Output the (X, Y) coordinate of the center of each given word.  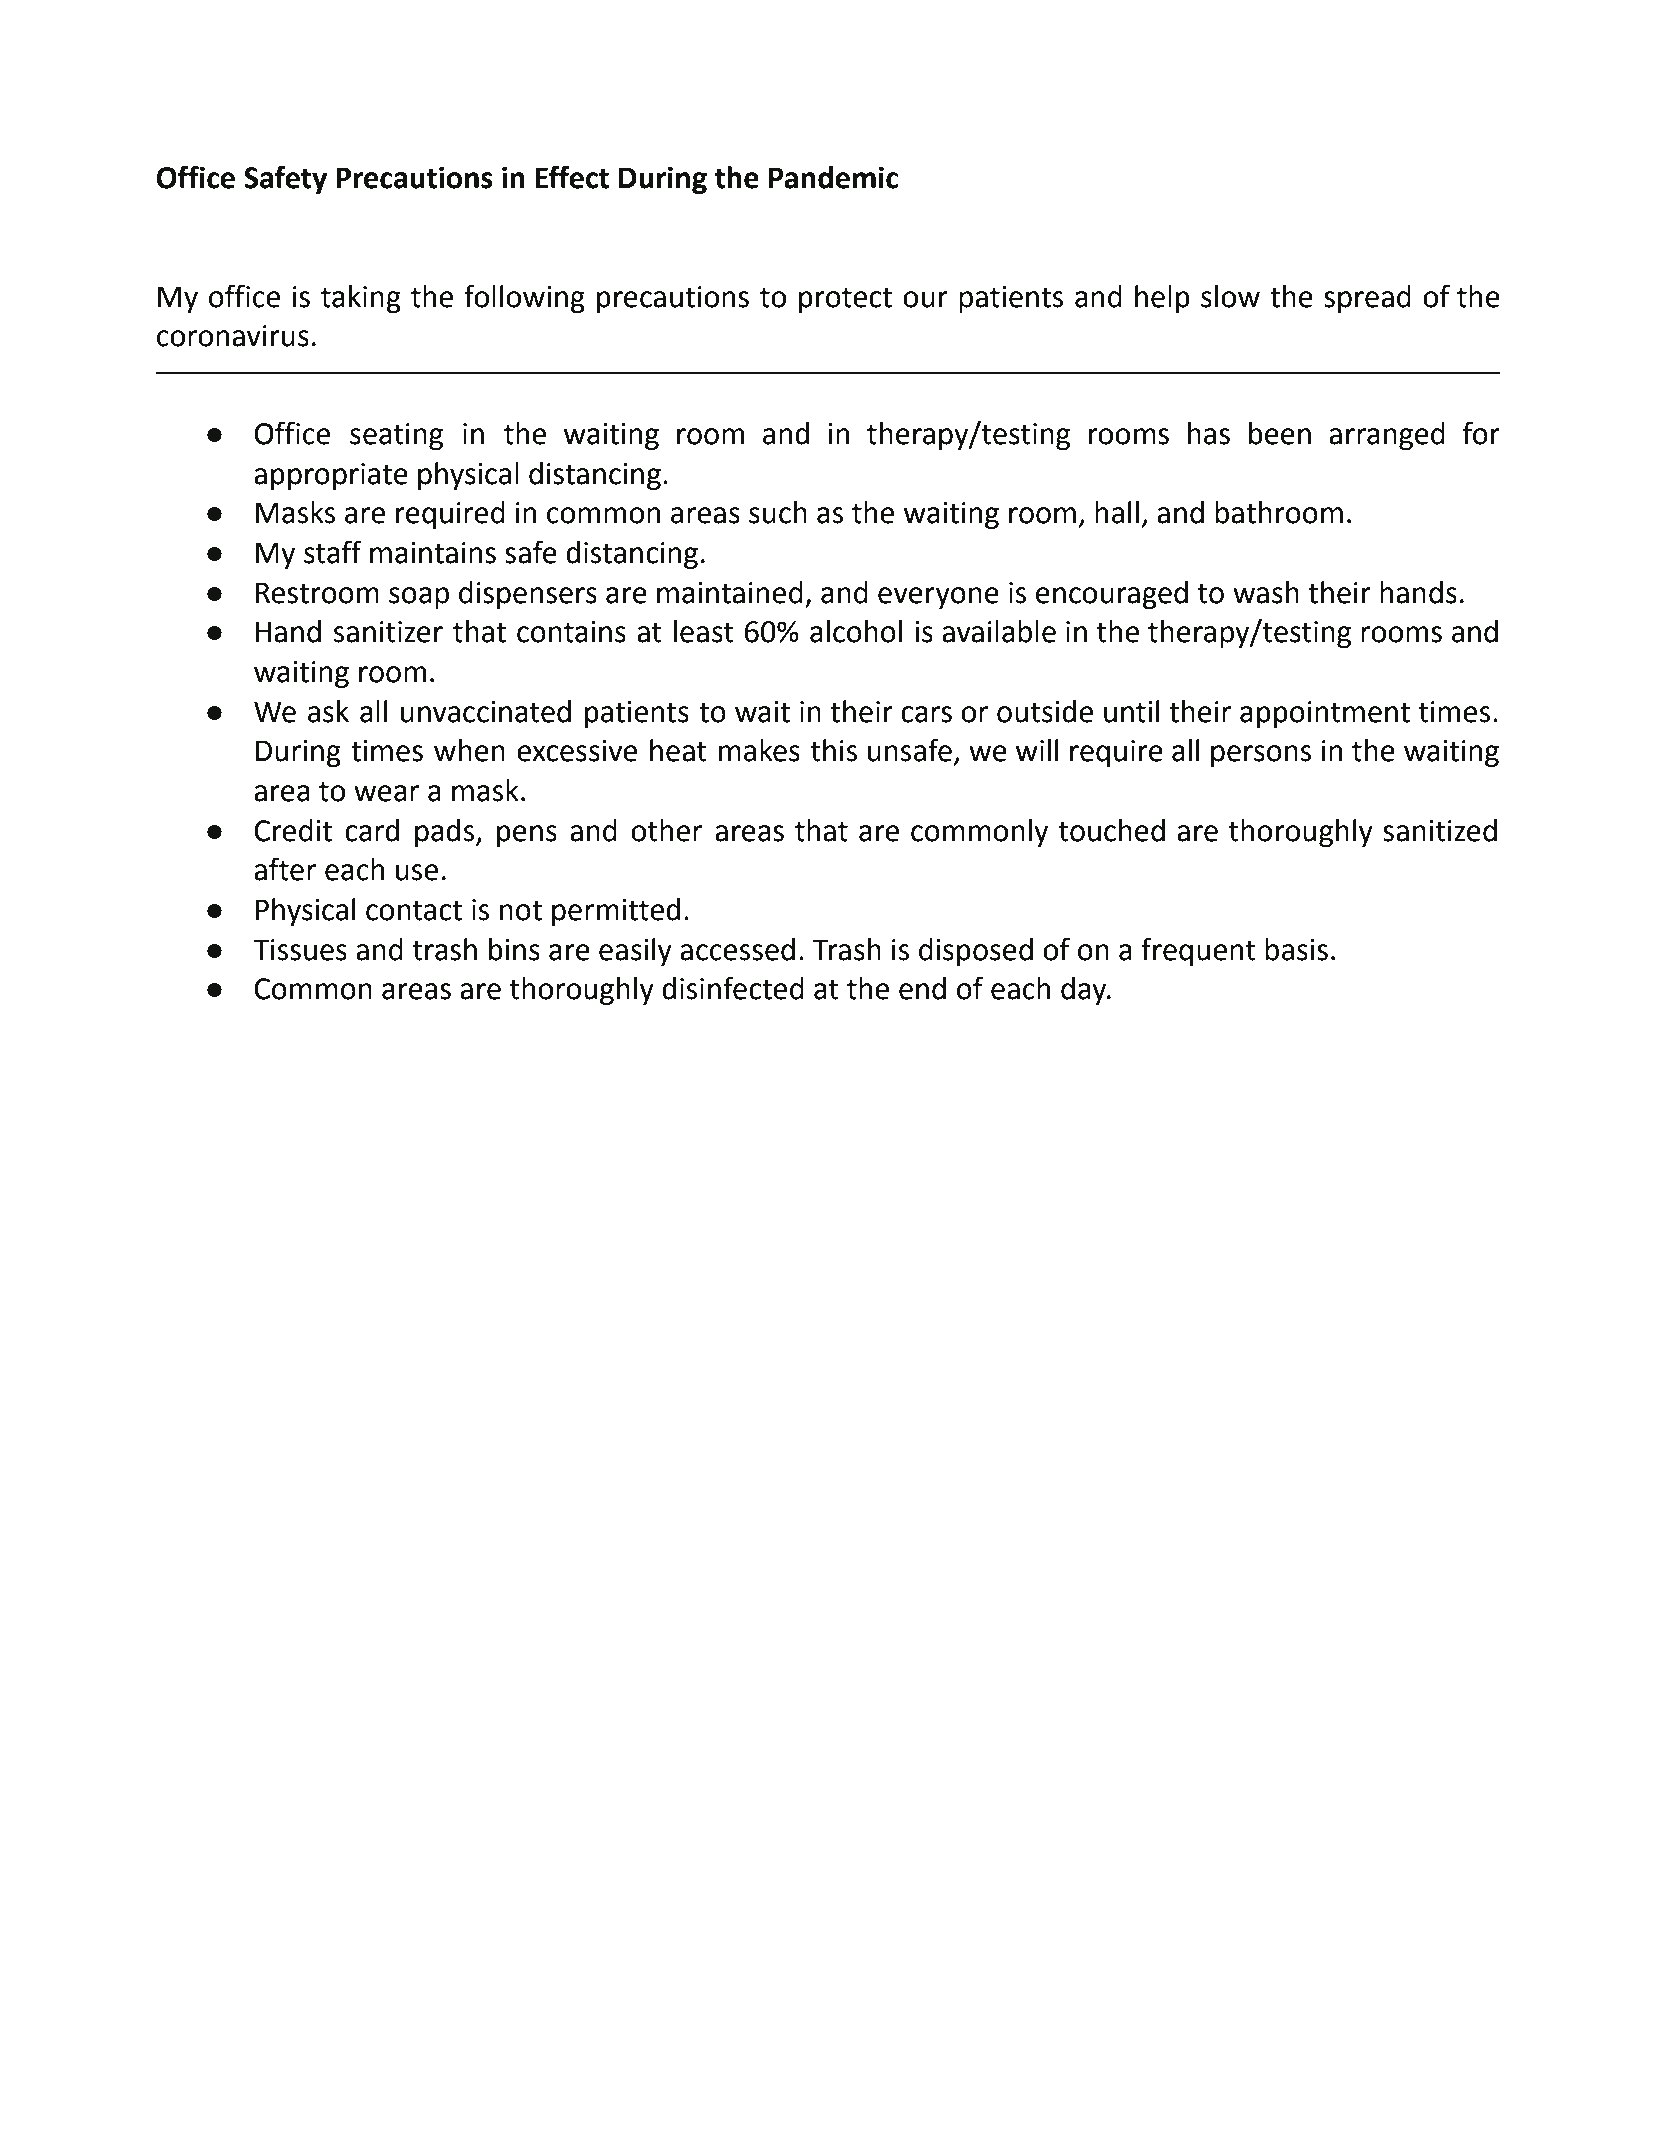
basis (1296, 949)
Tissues (300, 950)
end (922, 988)
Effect (572, 177)
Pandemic (833, 177)
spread (1367, 299)
